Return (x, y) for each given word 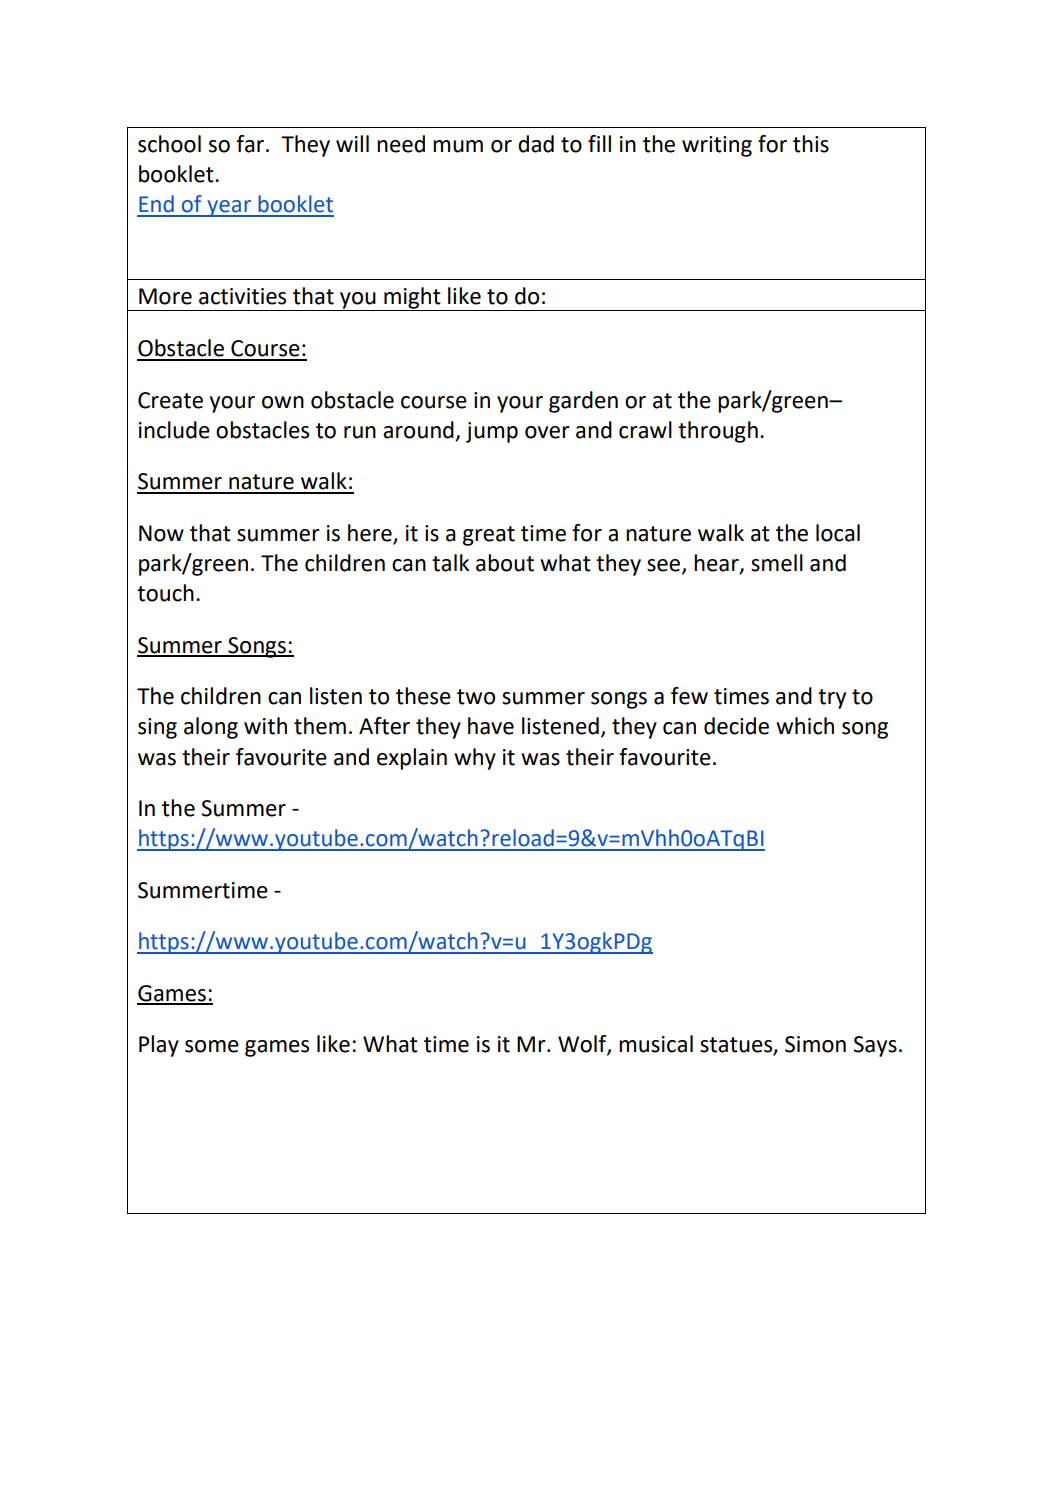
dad (536, 144)
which (805, 726)
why (475, 759)
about (505, 563)
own (283, 402)
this (811, 144)
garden (583, 402)
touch (165, 593)
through (718, 432)
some (212, 1046)
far (250, 144)
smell (777, 563)
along (211, 728)
